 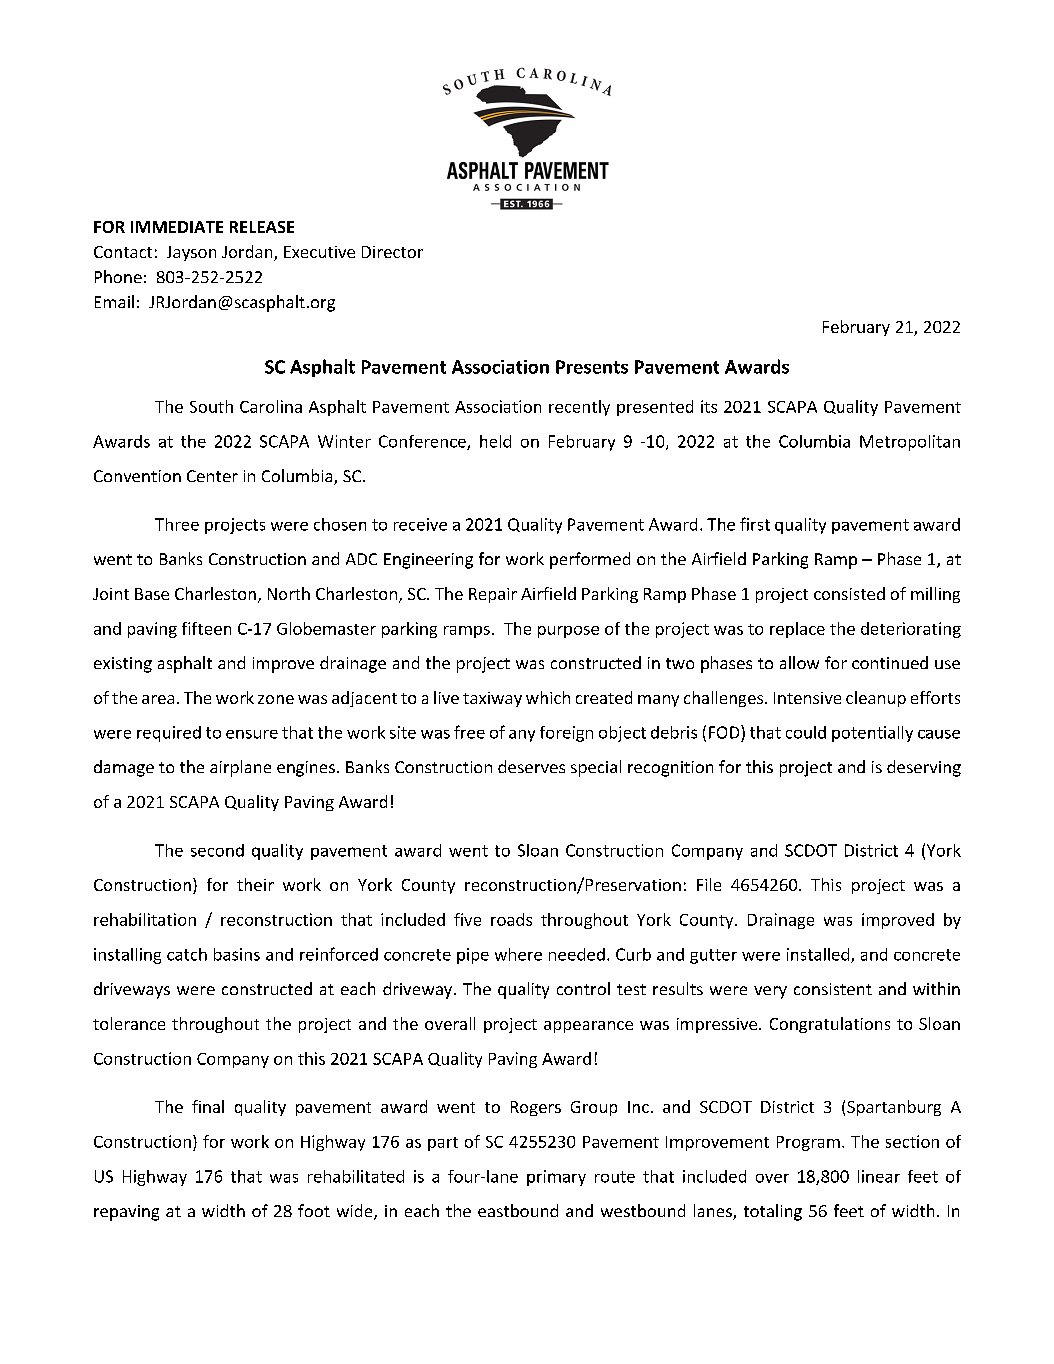 I want to click on primary, so click(x=556, y=1178).
